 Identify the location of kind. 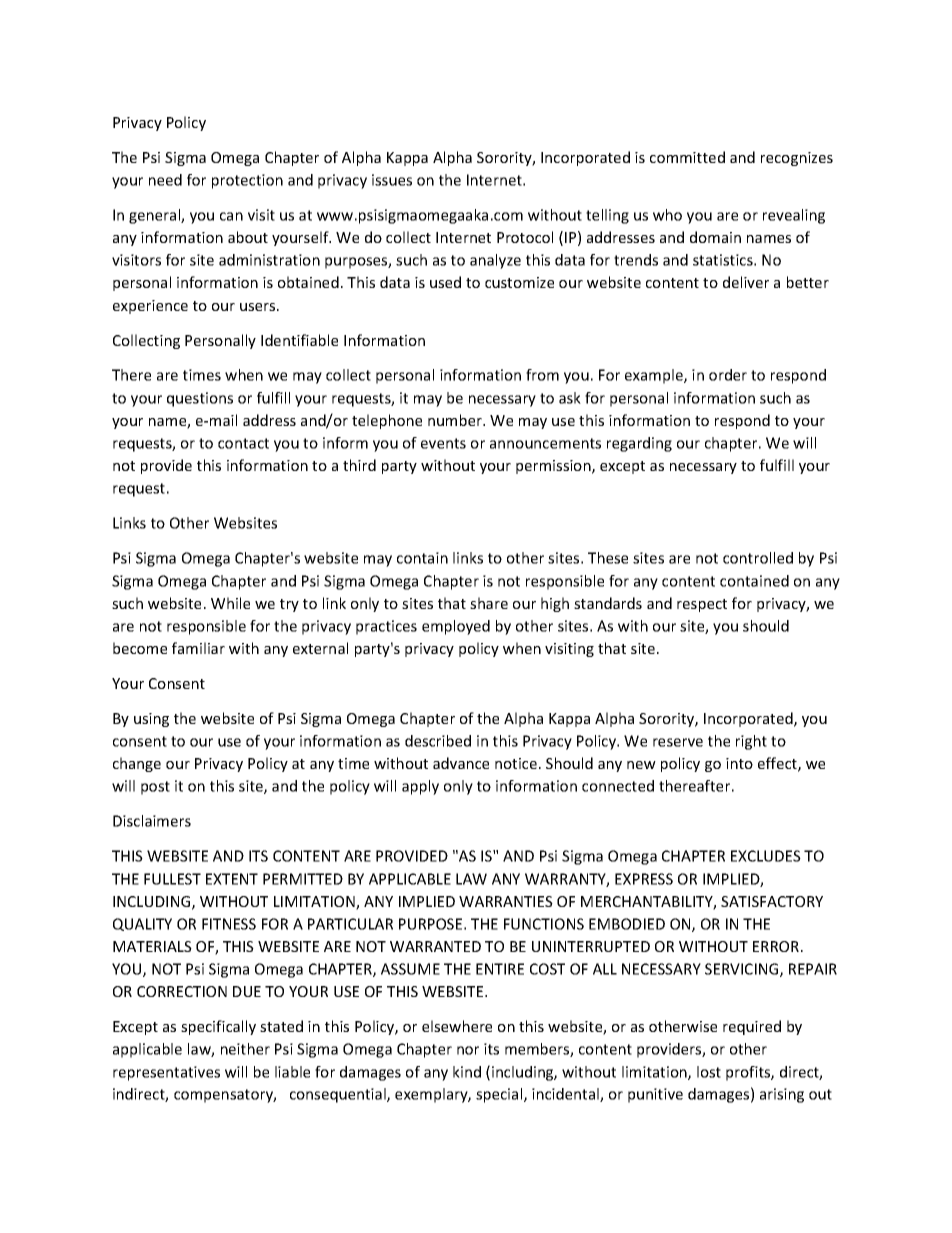
(467, 1072).
